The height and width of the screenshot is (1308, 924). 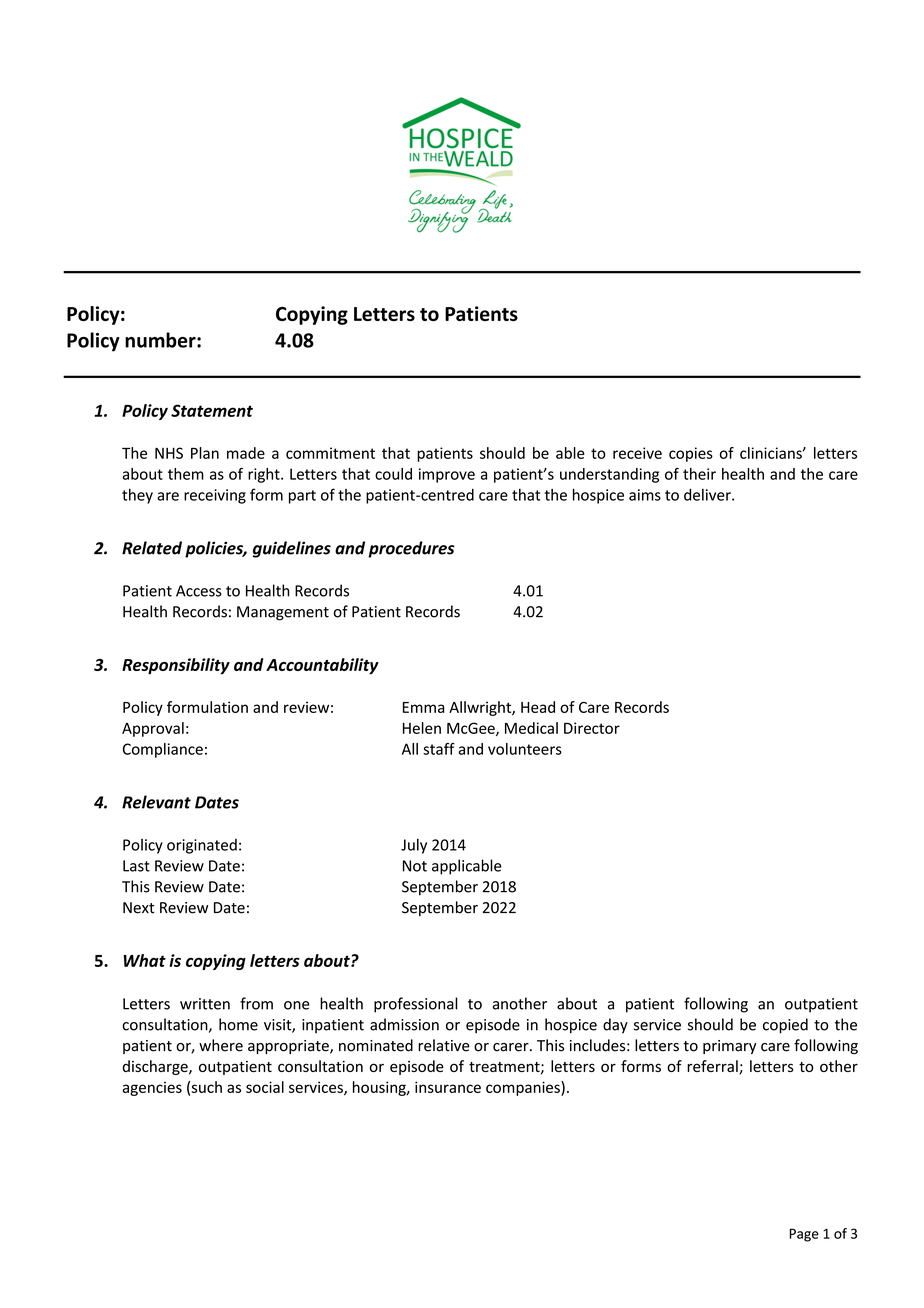 What do you see at coordinates (145, 960) in the screenshot?
I see `What` at bounding box center [145, 960].
